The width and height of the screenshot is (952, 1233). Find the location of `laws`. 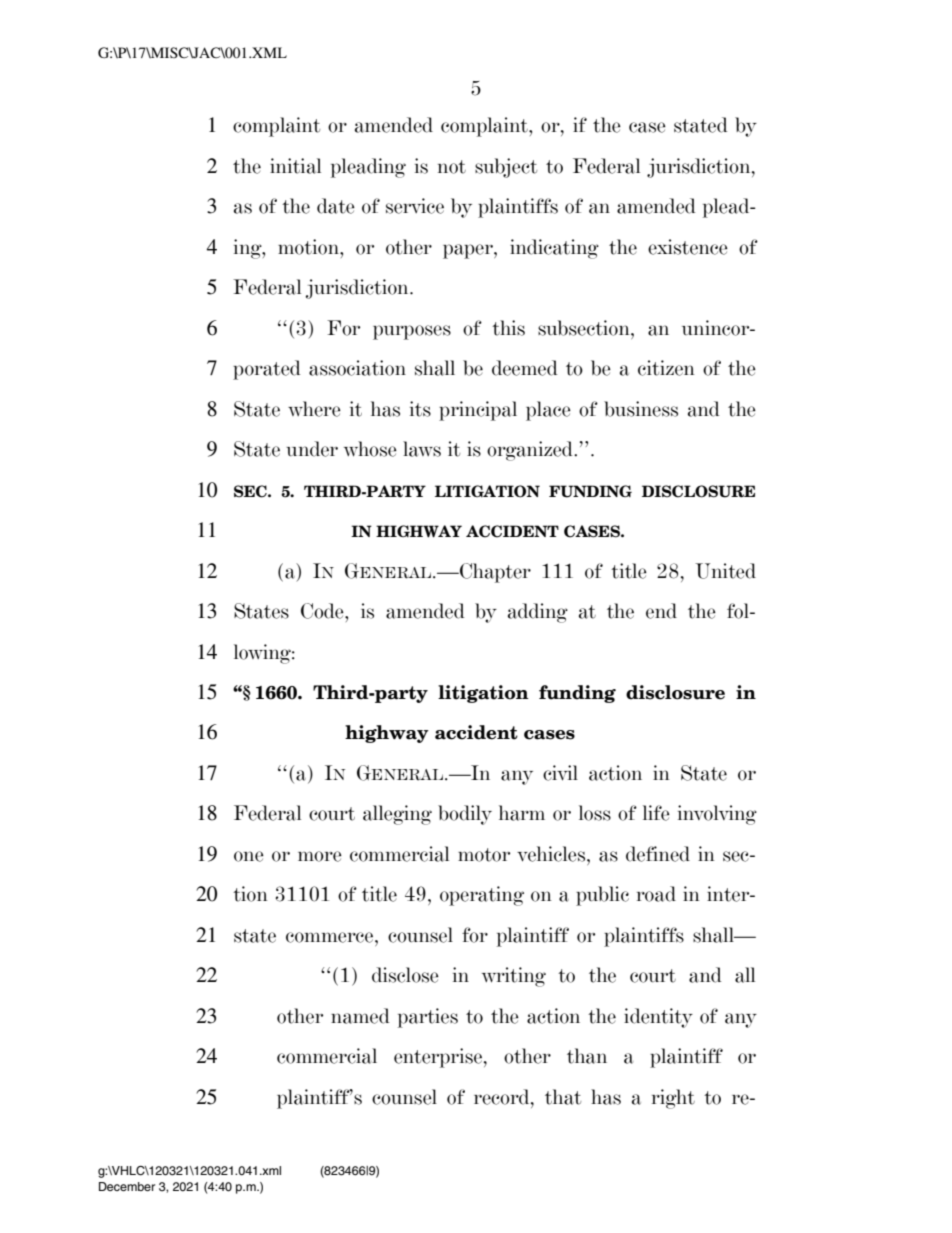

laws is located at coordinates (422, 449).
